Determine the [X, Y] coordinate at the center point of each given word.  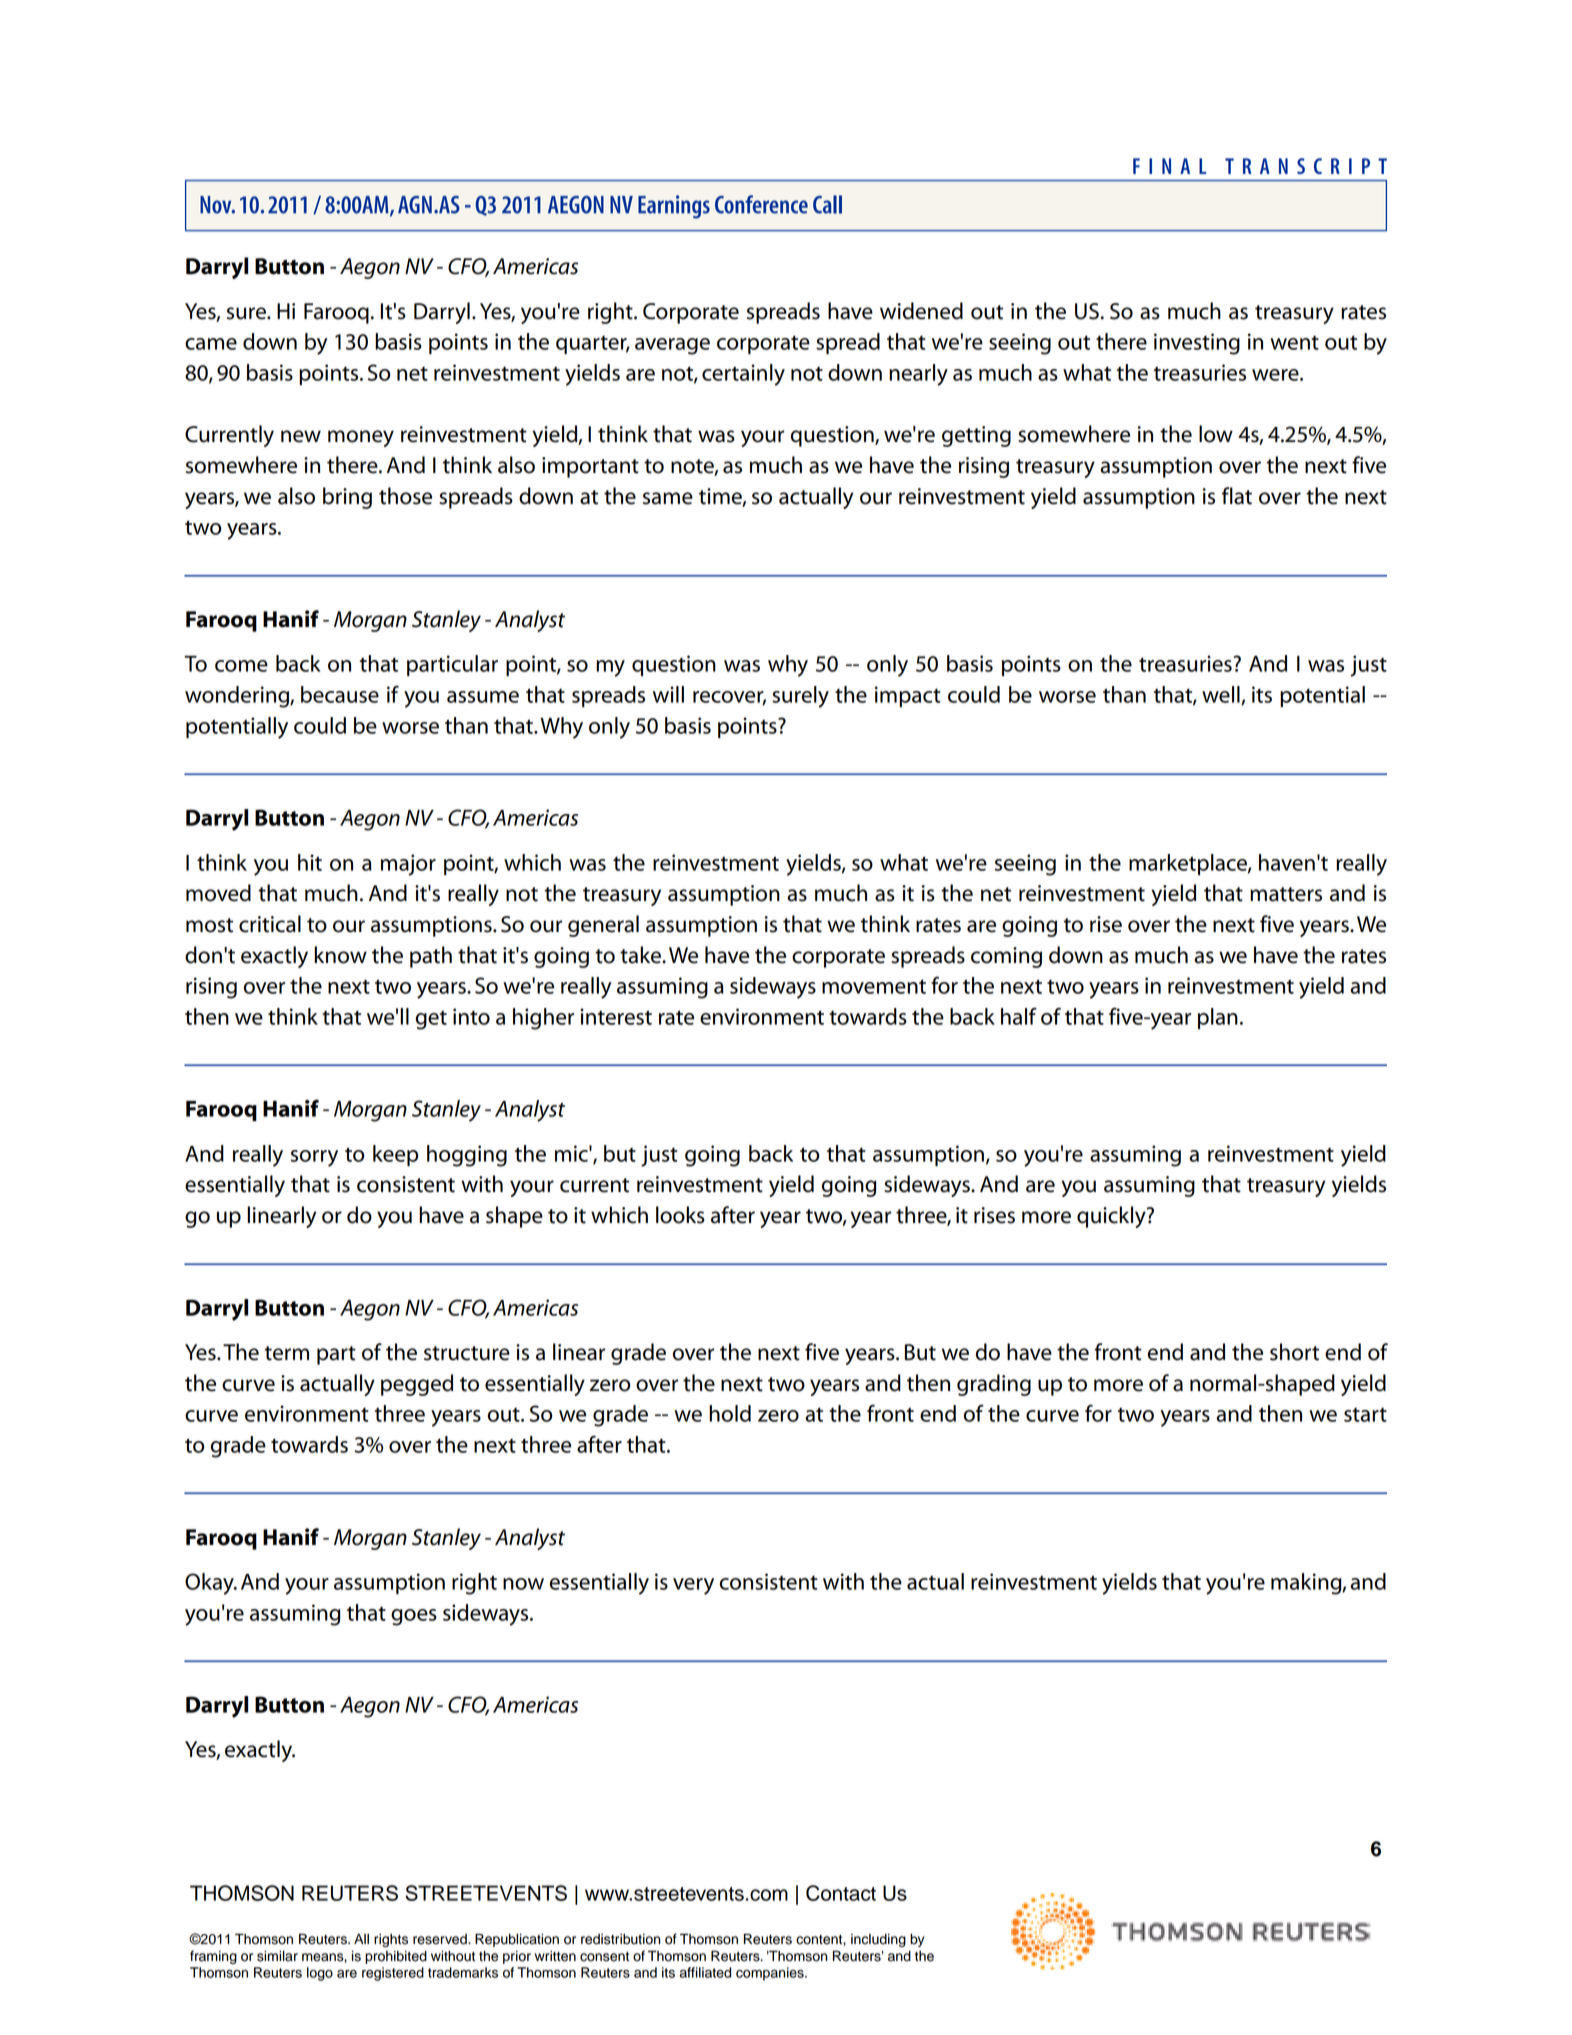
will [668, 694]
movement [874, 986]
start [1365, 1415]
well [1222, 695]
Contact [841, 1893]
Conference [761, 204]
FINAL [1169, 166]
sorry [314, 1158]
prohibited [396, 1957]
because [340, 694]
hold [730, 1413]
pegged [417, 1385]
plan [1218, 1018]
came [211, 344]
